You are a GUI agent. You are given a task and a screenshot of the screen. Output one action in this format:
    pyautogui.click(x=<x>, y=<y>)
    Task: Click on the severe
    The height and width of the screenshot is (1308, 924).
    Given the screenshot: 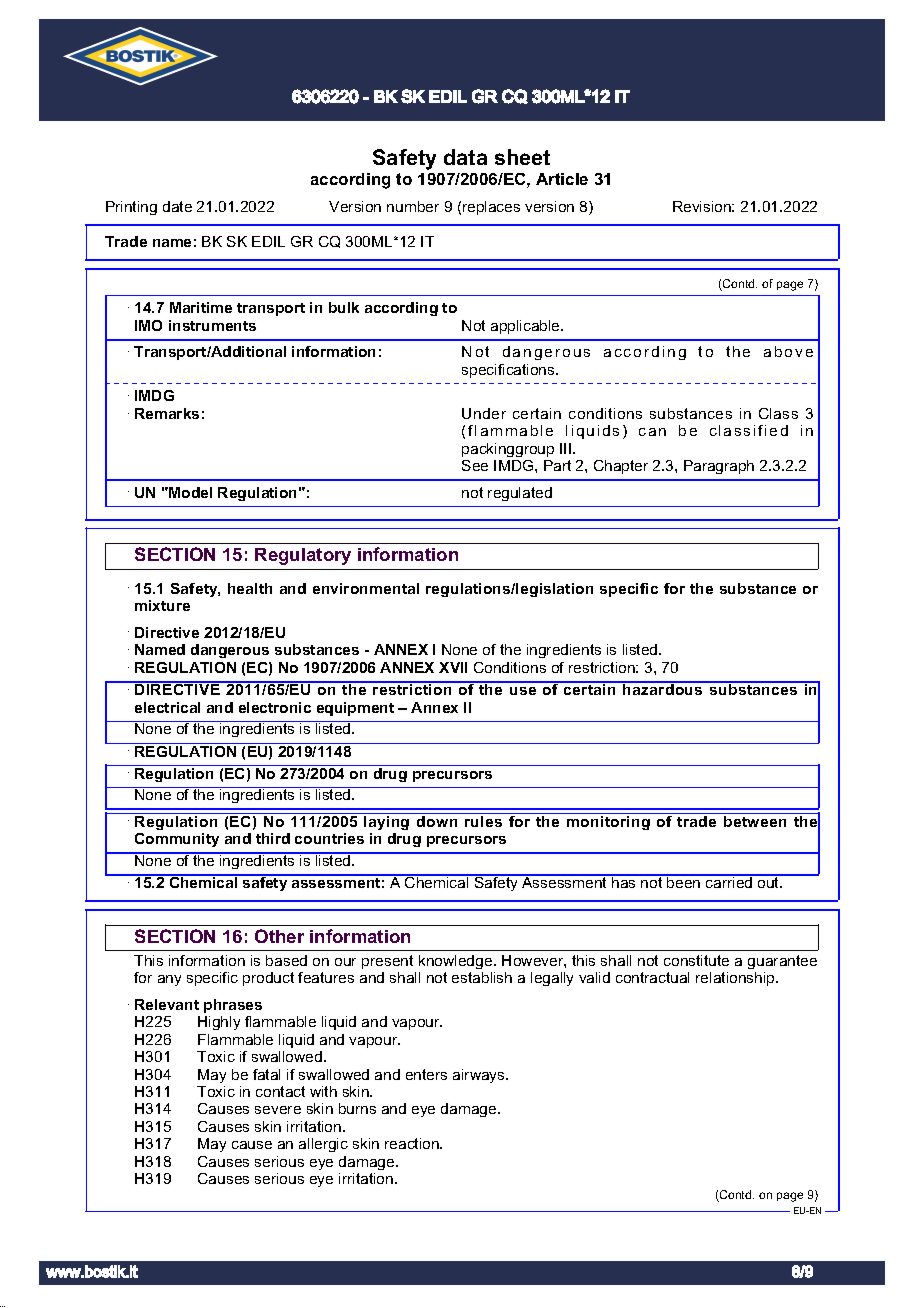 What is the action you would take?
    pyautogui.click(x=278, y=1110)
